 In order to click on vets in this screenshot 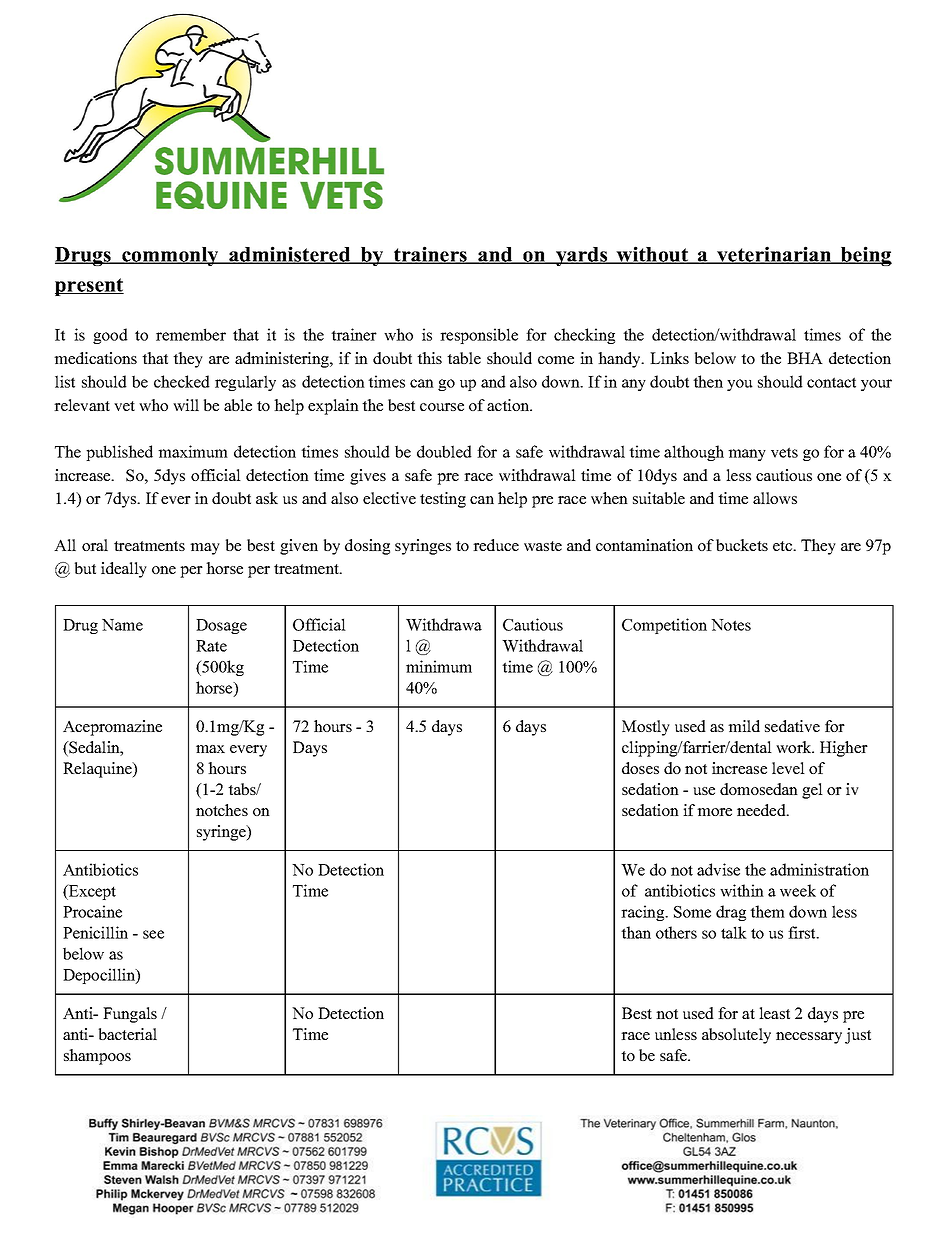, I will do `click(784, 452)`.
